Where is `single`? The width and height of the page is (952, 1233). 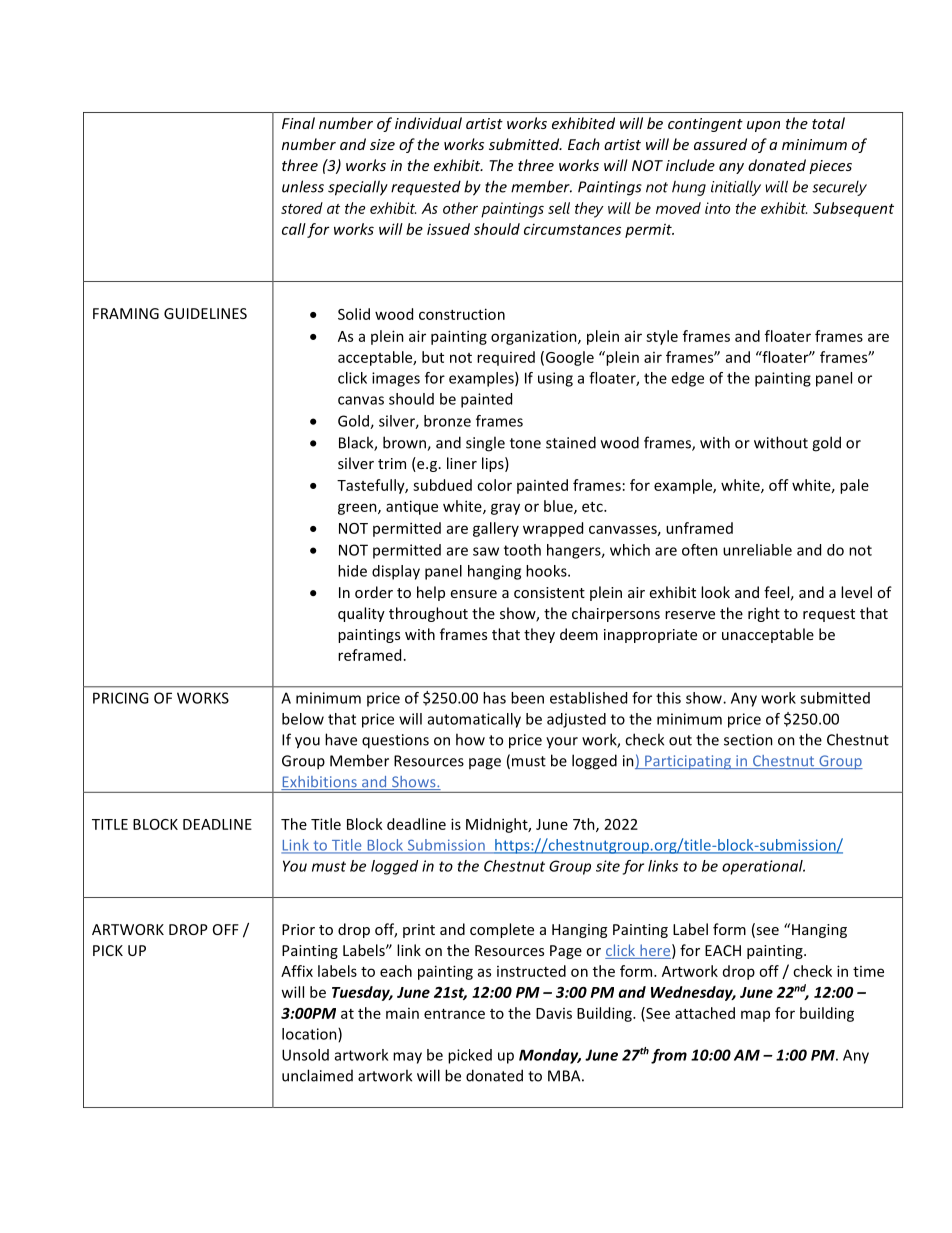 single is located at coordinates (485, 444).
